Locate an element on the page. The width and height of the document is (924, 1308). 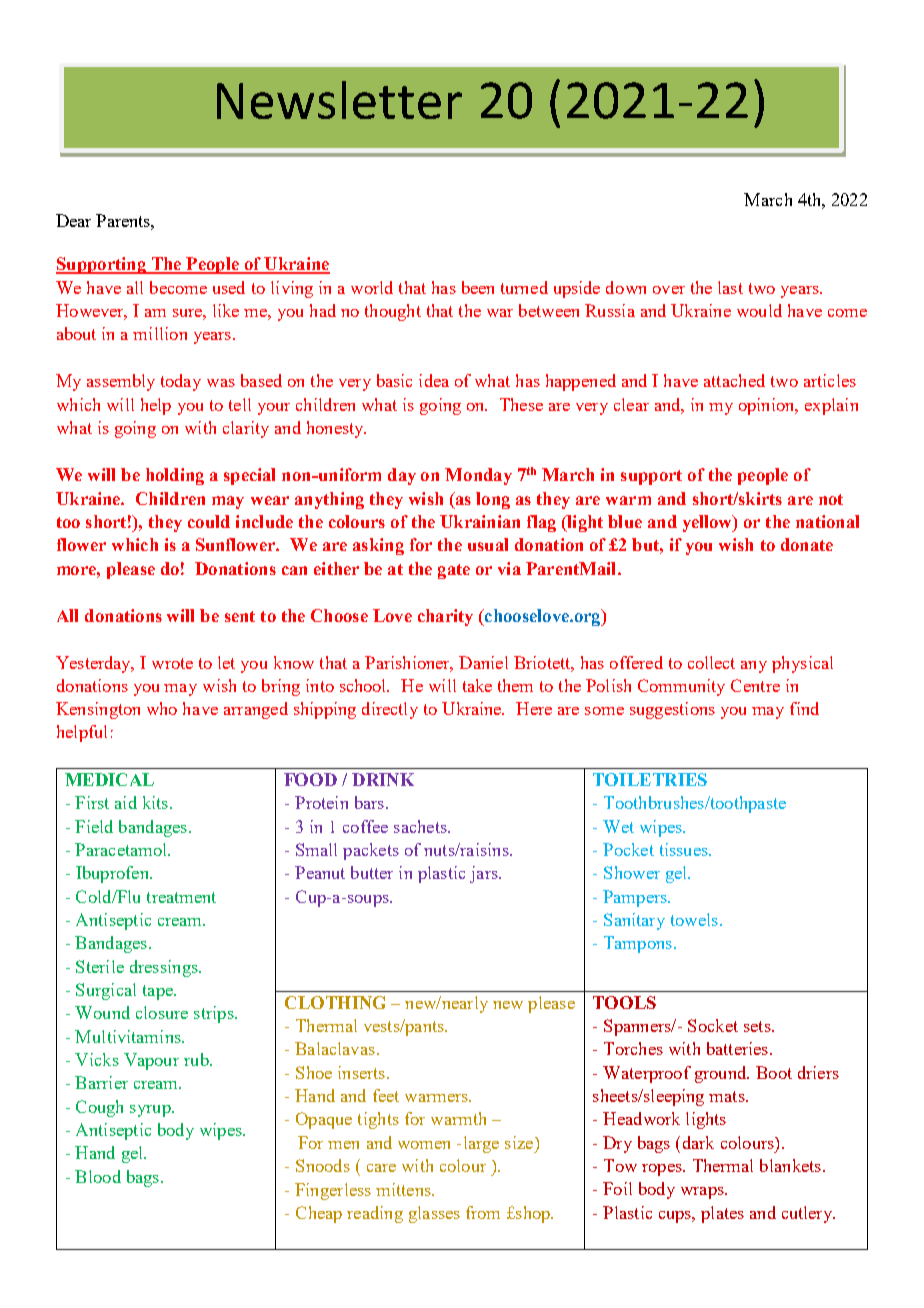
Newsletter is located at coordinates (339, 100).
